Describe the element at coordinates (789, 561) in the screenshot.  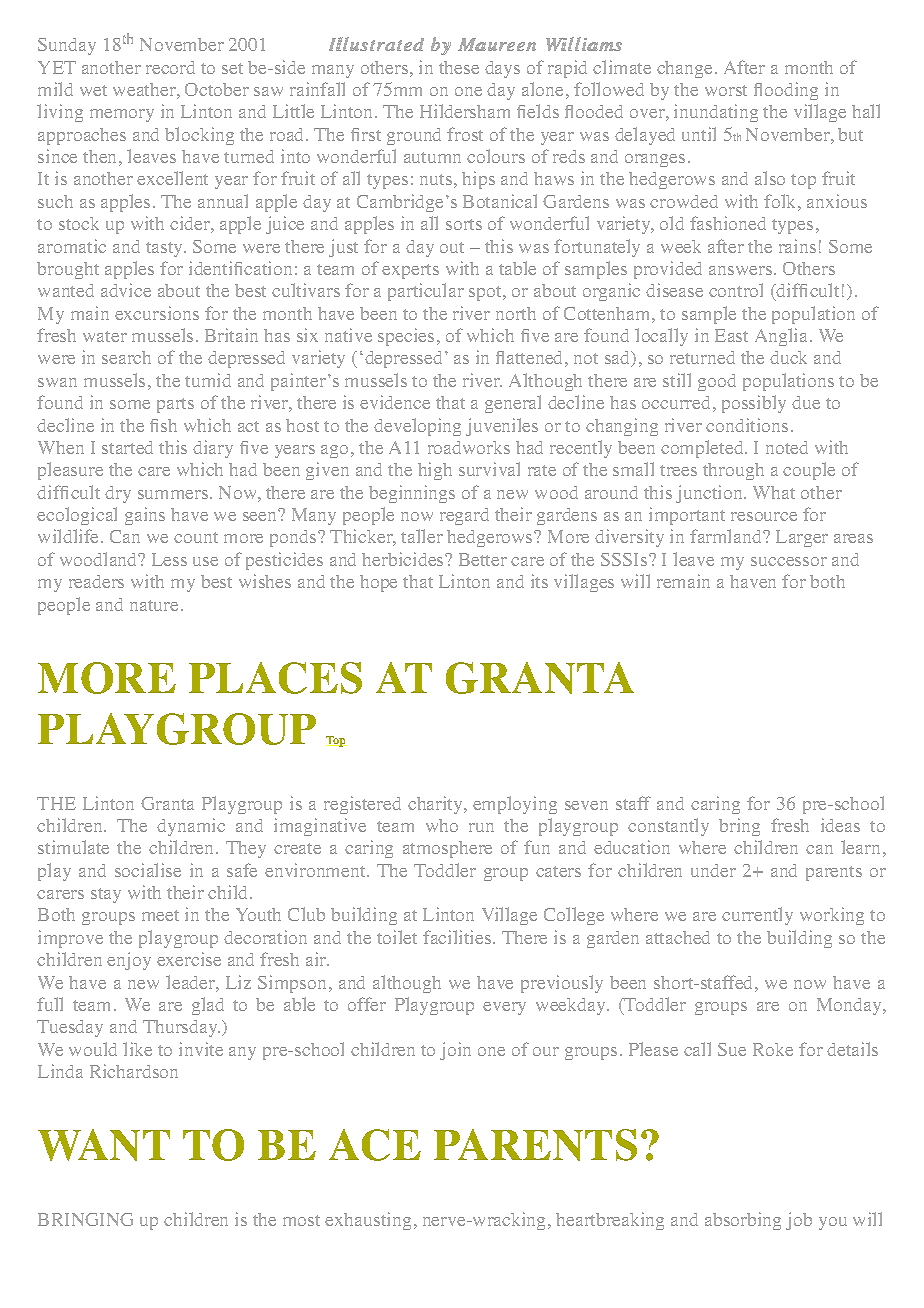
I see `successor` at that location.
